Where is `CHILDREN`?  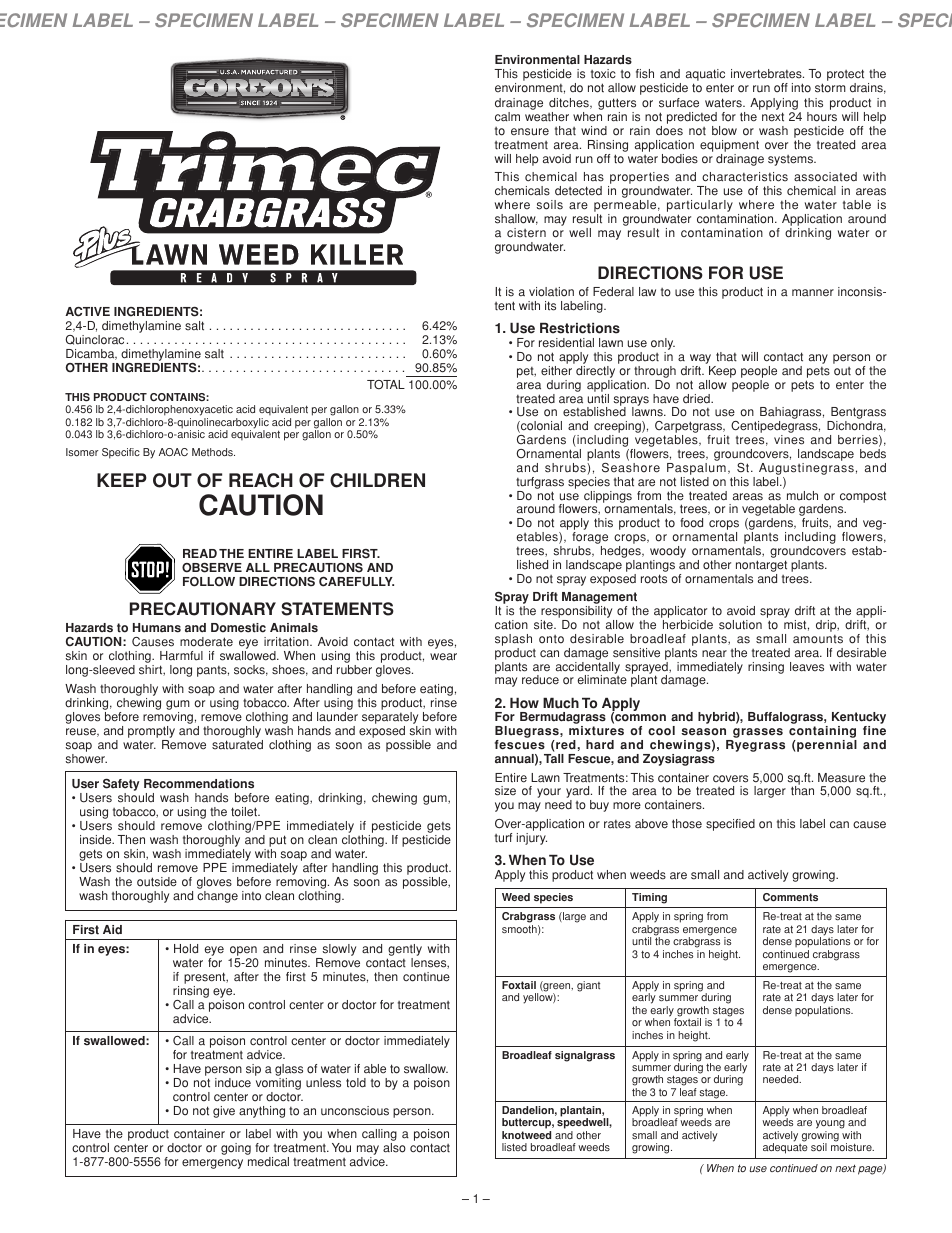 CHILDREN is located at coordinates (377, 480).
